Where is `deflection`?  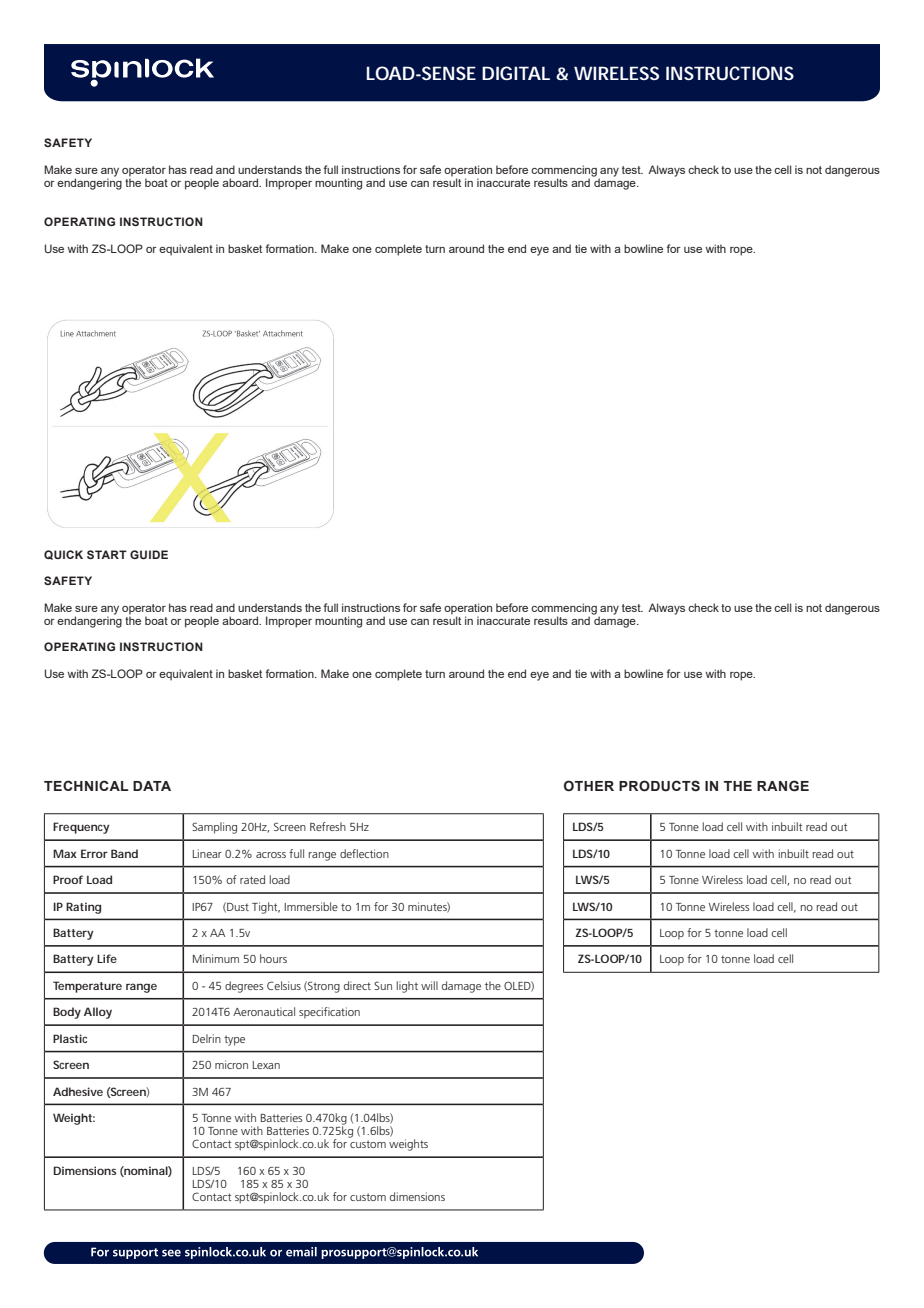
deflection is located at coordinates (364, 853).
